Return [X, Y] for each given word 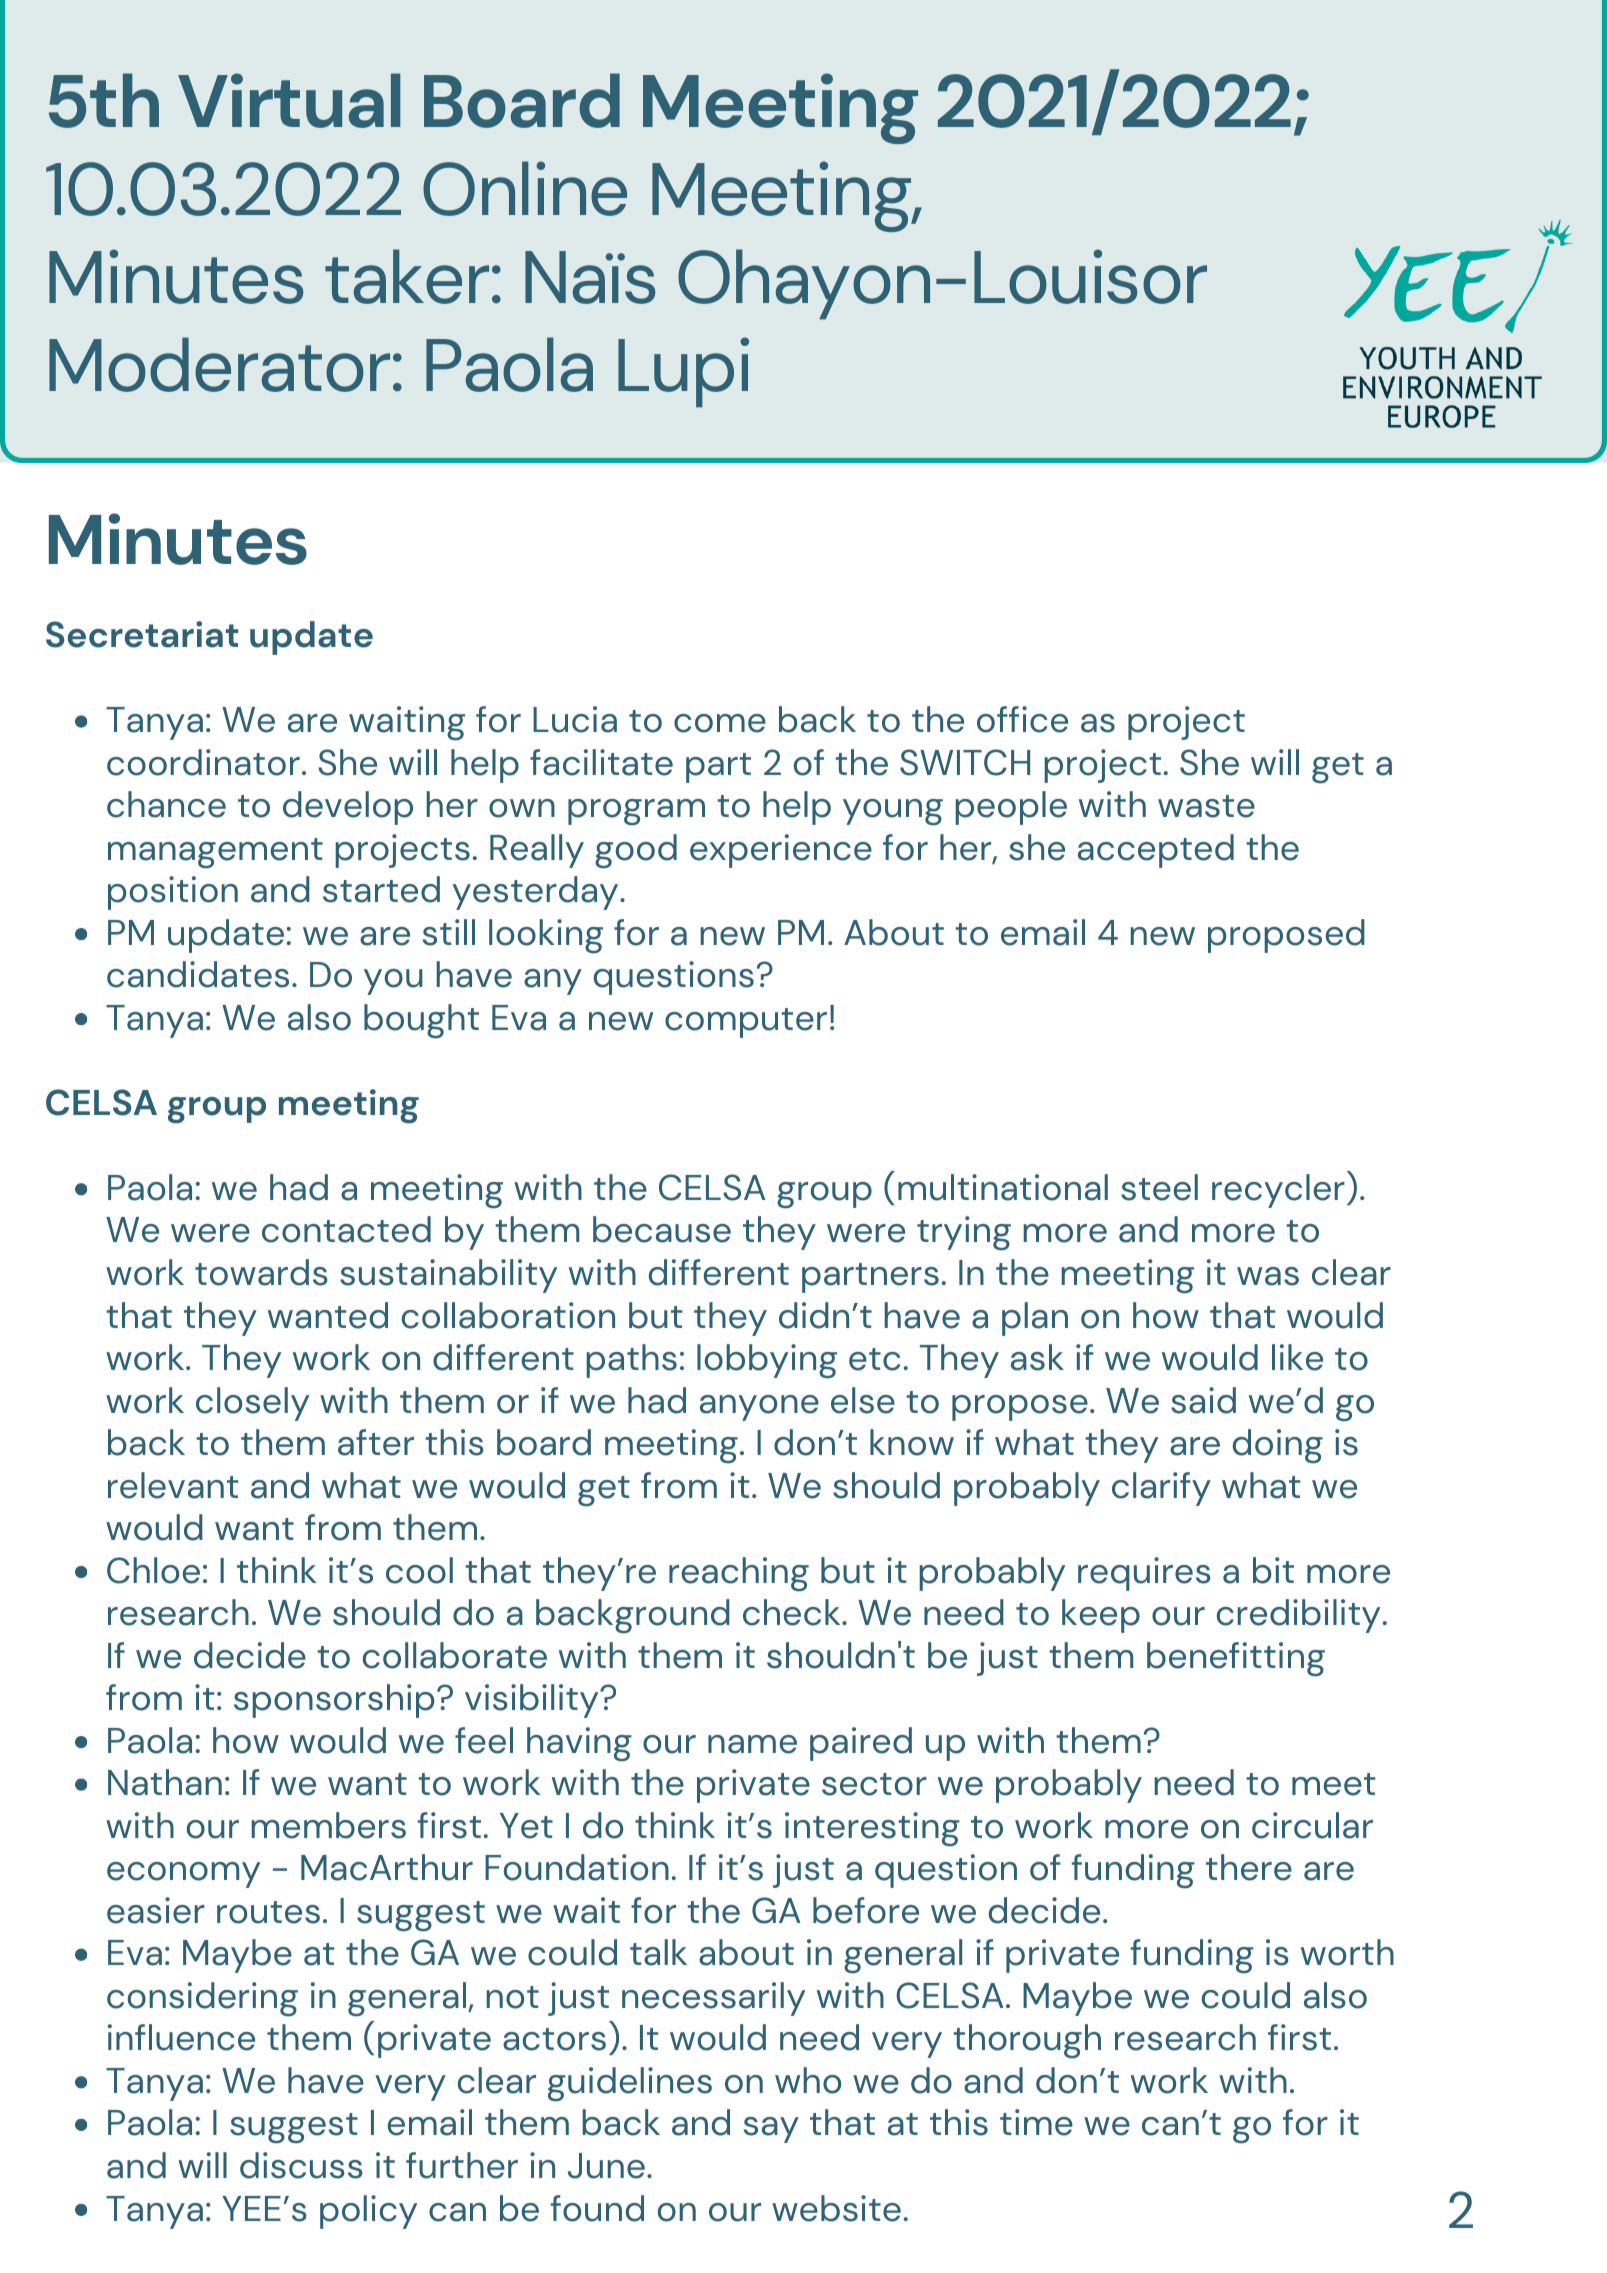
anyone [759, 1408]
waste [1206, 806]
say [771, 2130]
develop [348, 808]
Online [525, 188]
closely [252, 1404]
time [1036, 2122]
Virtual [289, 100]
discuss [301, 2165]
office [1022, 719]
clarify [1161, 1489]
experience [781, 851]
